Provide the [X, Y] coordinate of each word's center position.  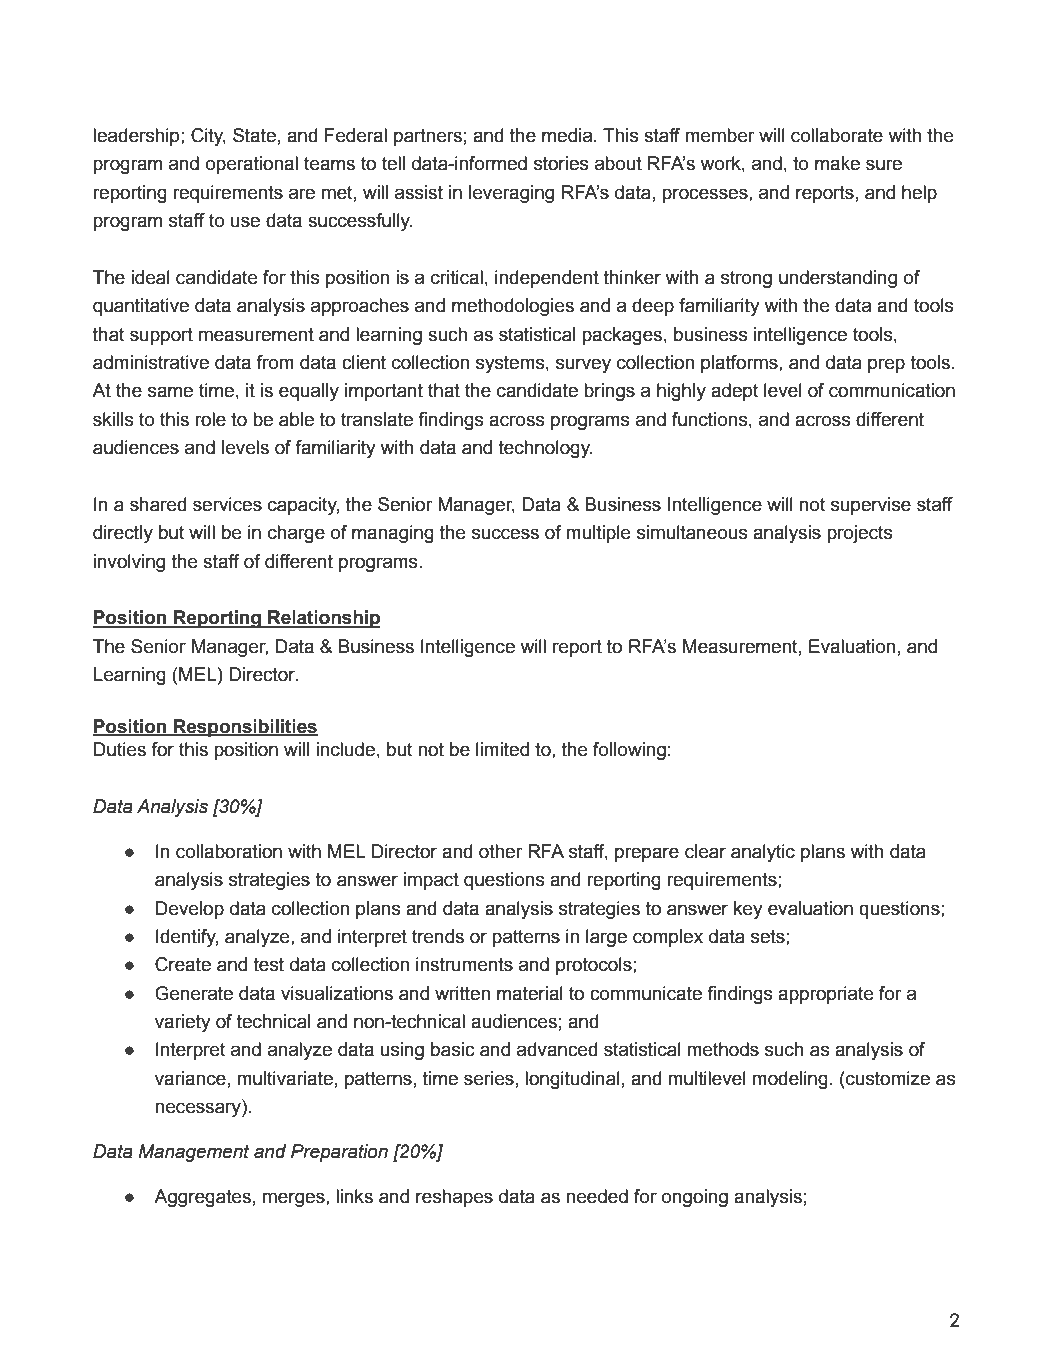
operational [252, 165]
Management [193, 1153]
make [837, 163]
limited [502, 749]
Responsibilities [245, 728]
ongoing [695, 1198]
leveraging [511, 194]
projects [859, 534]
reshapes [454, 1198]
